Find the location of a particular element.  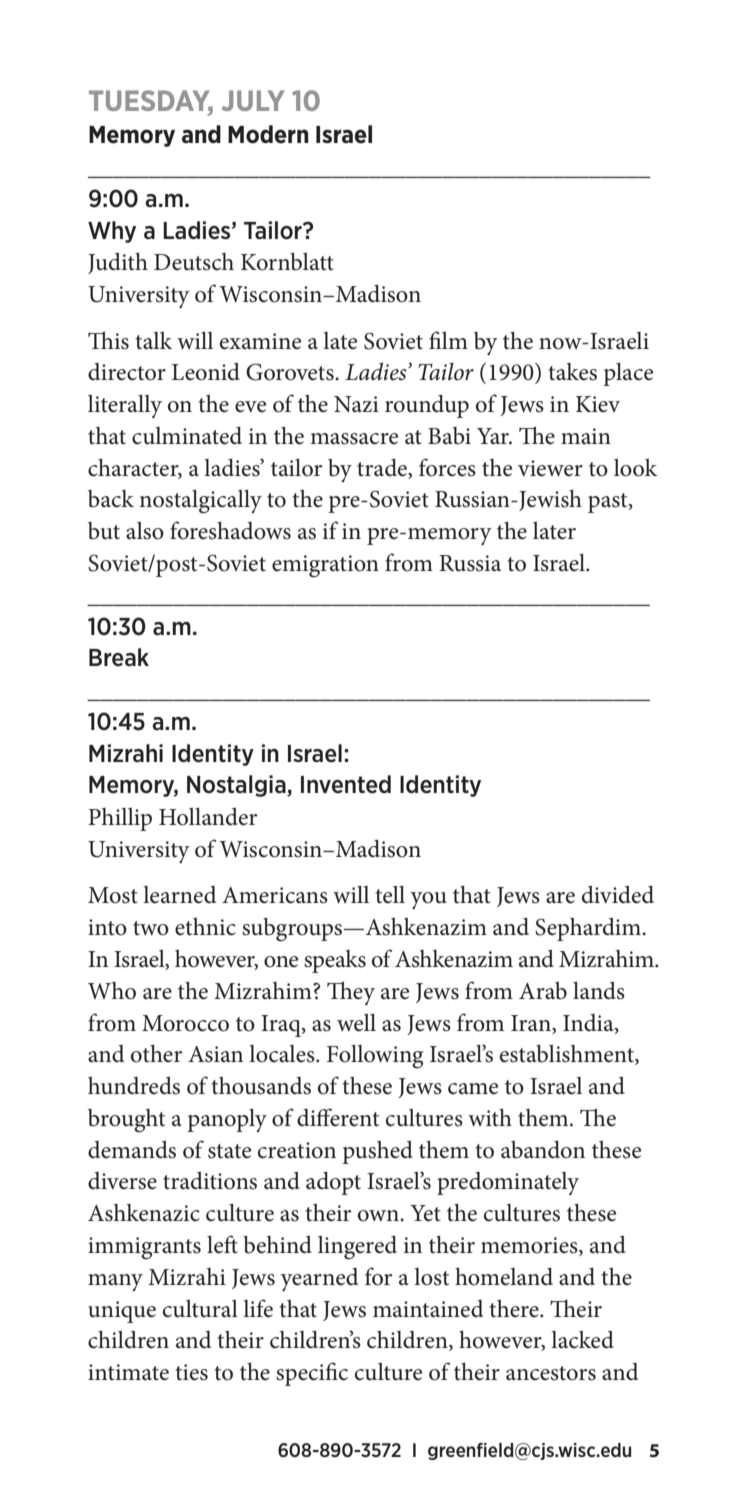

Invented is located at coordinates (346, 784).
